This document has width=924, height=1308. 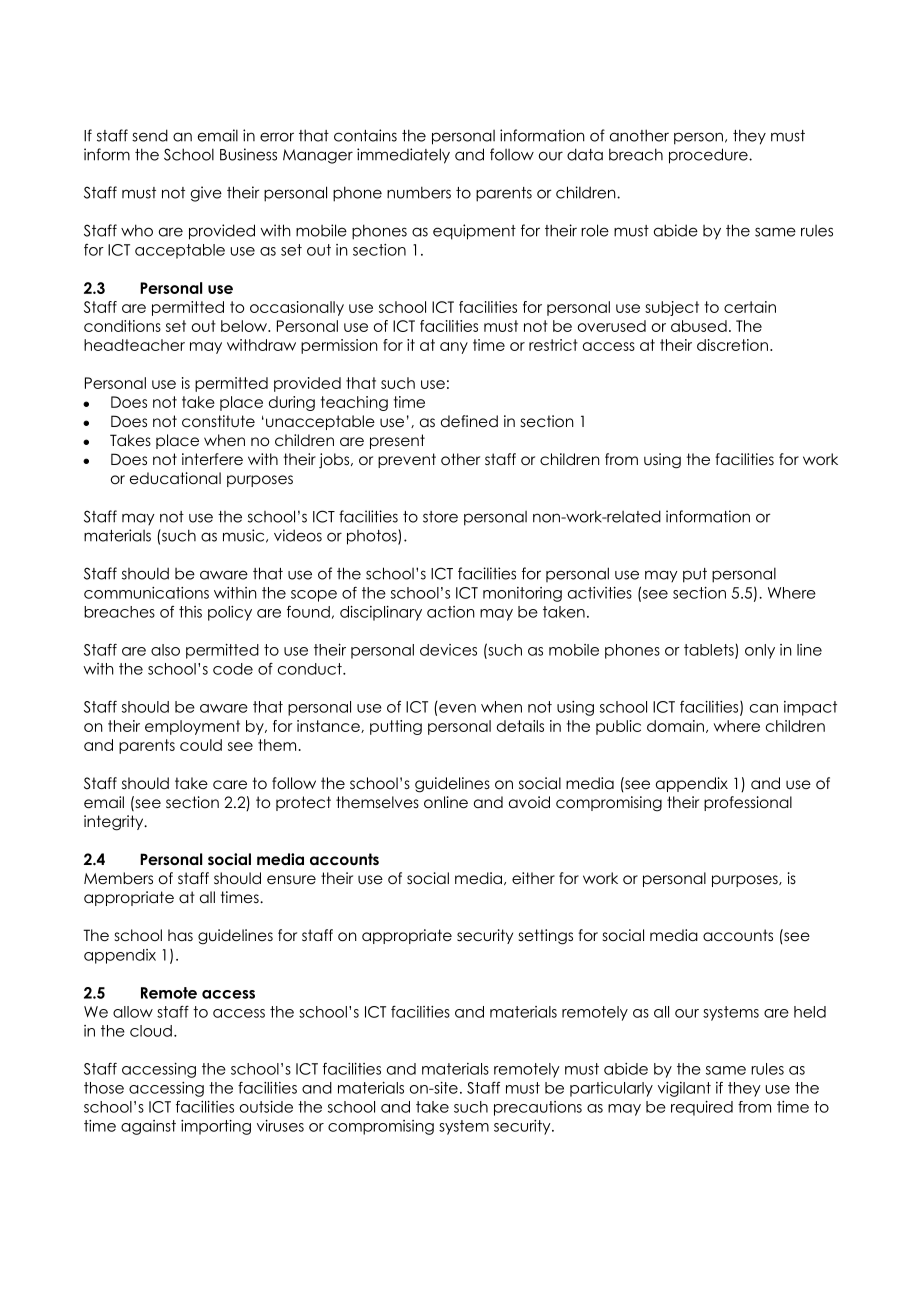 I want to click on only, so click(x=760, y=651).
